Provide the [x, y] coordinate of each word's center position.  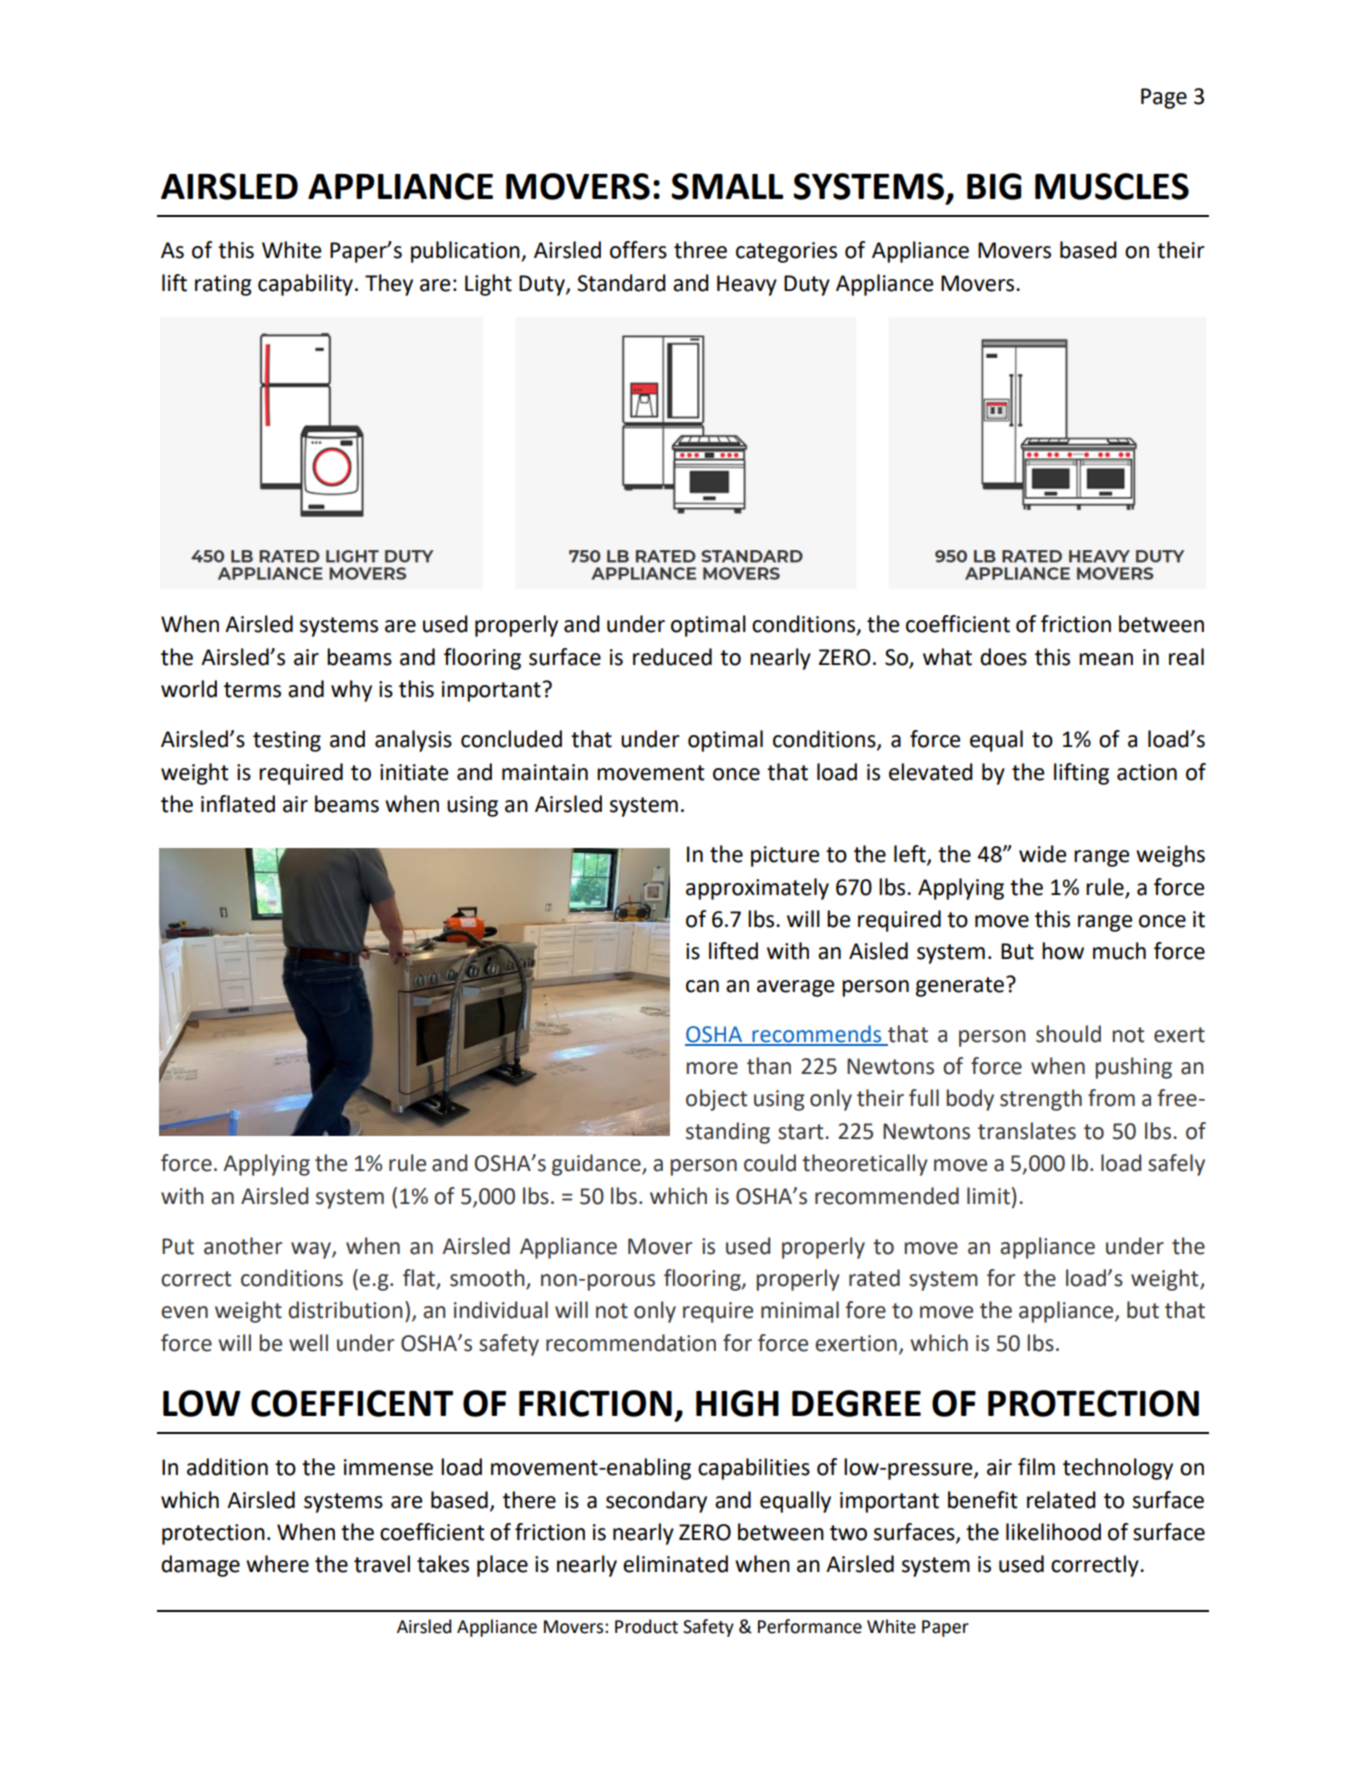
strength [1041, 1100]
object [716, 1100]
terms [252, 690]
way [312, 1250]
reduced [672, 657]
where [277, 1564]
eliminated [675, 1564]
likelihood [1053, 1532]
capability [307, 285]
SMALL [727, 186]
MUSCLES [1112, 186]
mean [1106, 659]
